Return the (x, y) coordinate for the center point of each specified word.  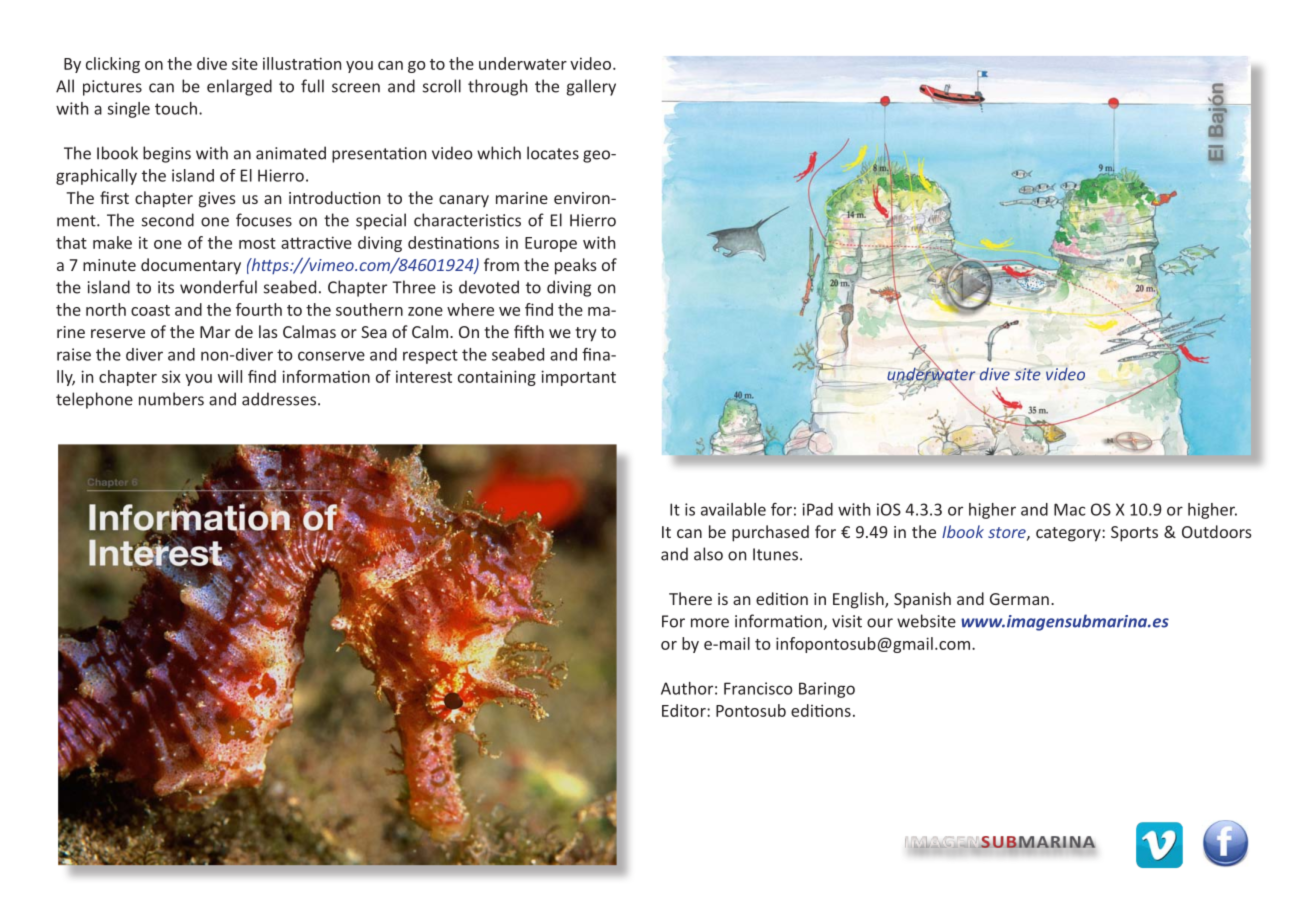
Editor (685, 710)
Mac (1069, 509)
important (578, 378)
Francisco (758, 688)
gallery (591, 87)
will (230, 376)
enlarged (239, 87)
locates (553, 153)
